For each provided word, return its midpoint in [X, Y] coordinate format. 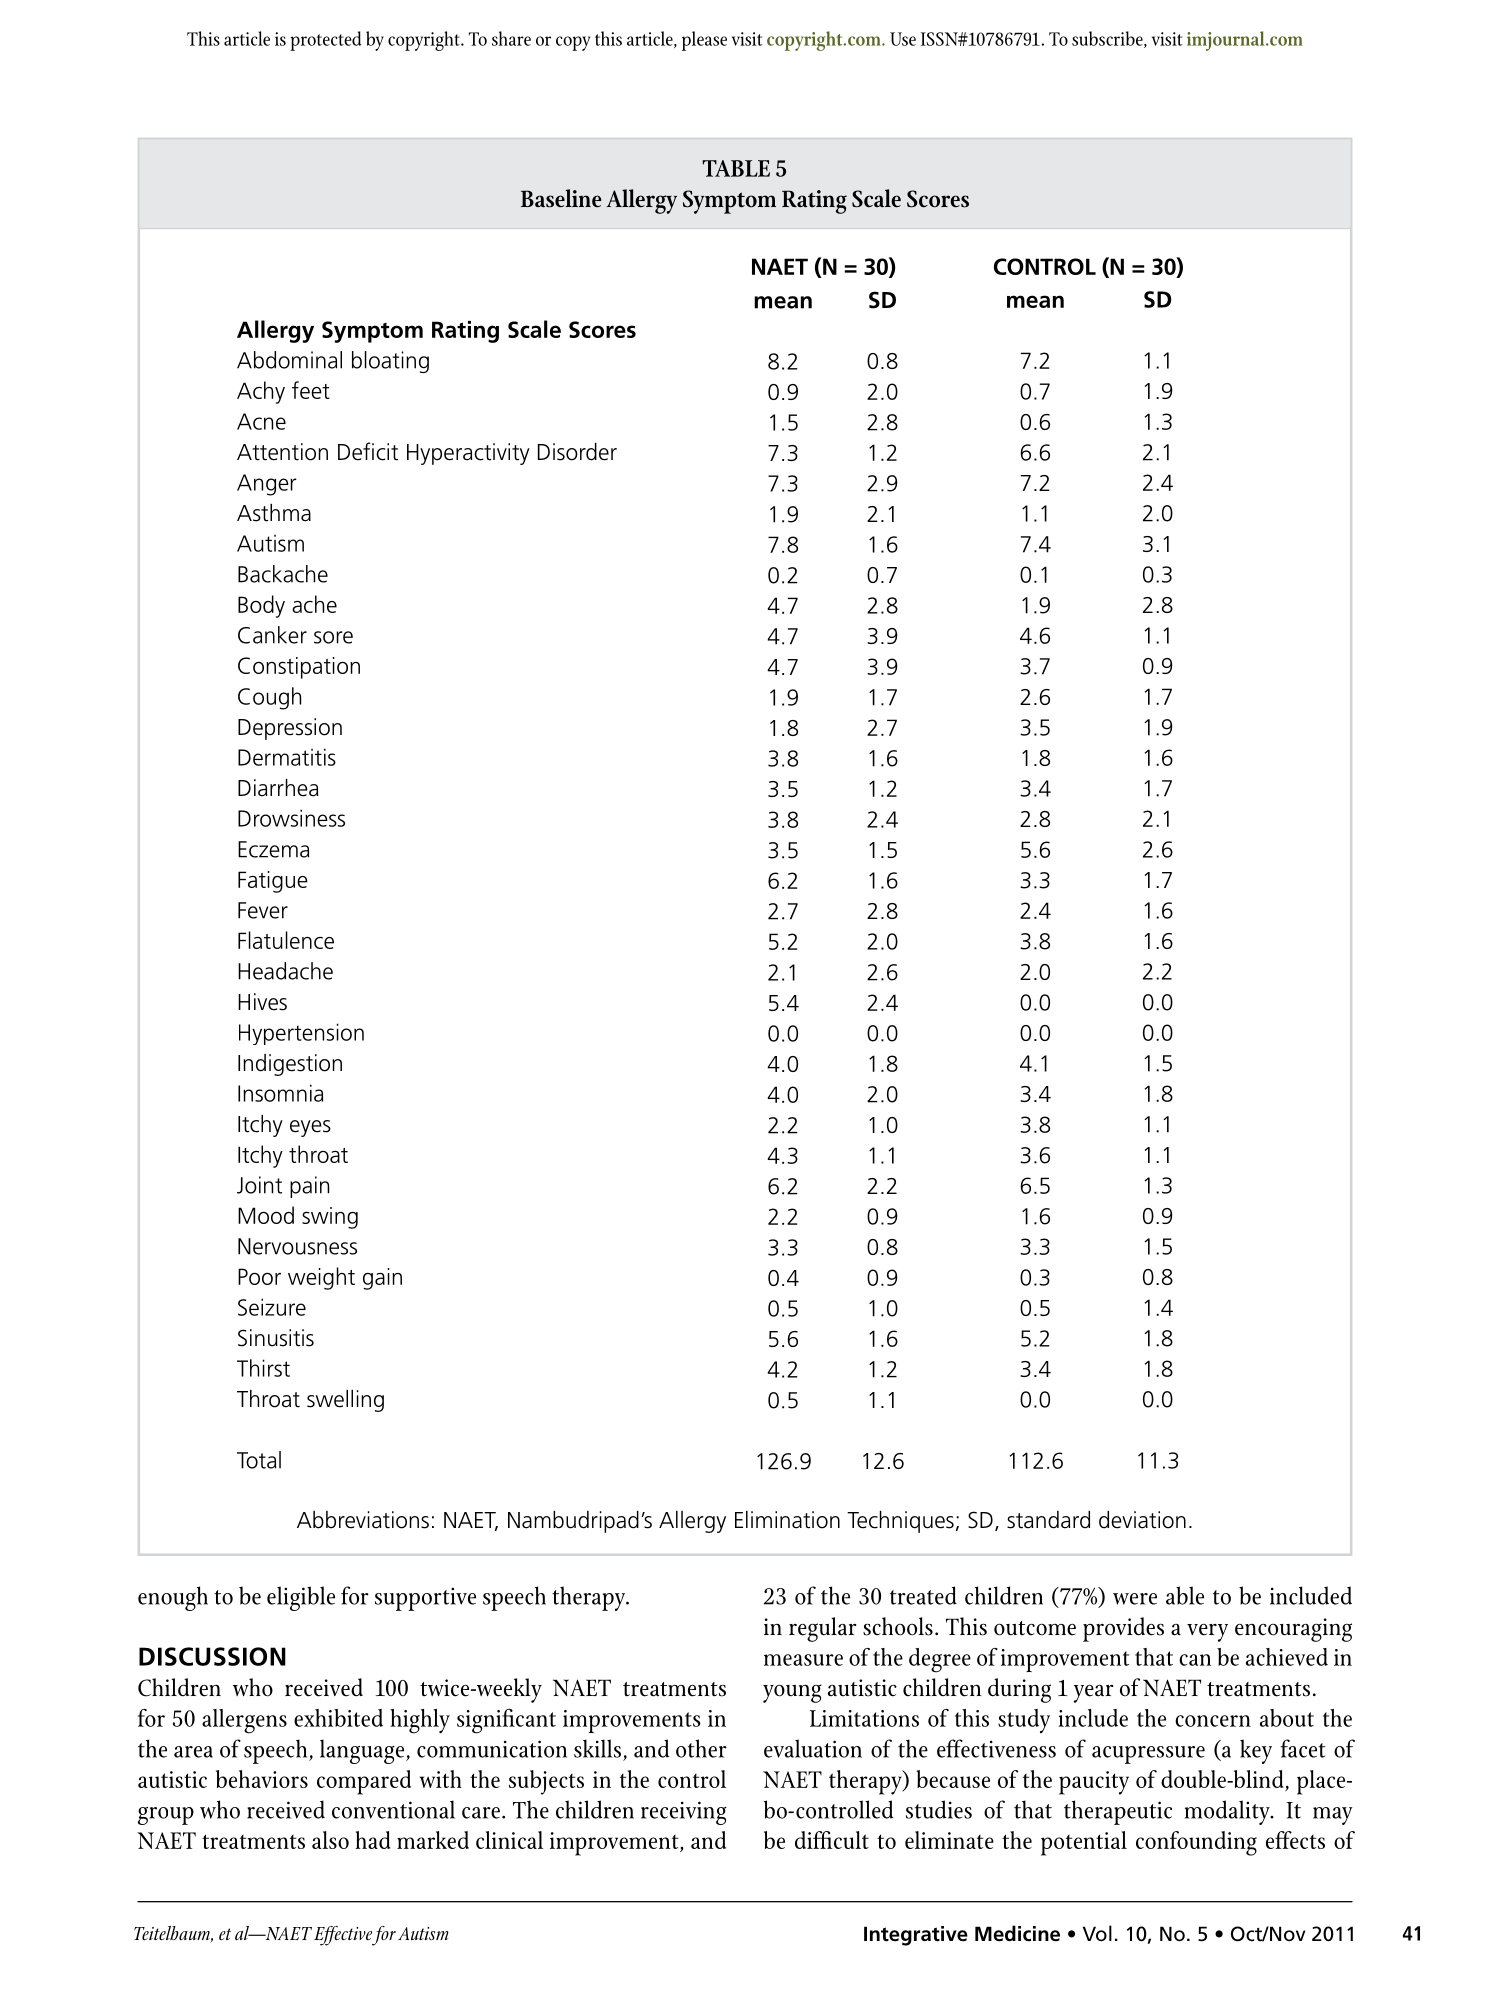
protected [325, 41]
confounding [1196, 1843]
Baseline [561, 198]
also [330, 1840]
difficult [832, 1840]
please [704, 41]
